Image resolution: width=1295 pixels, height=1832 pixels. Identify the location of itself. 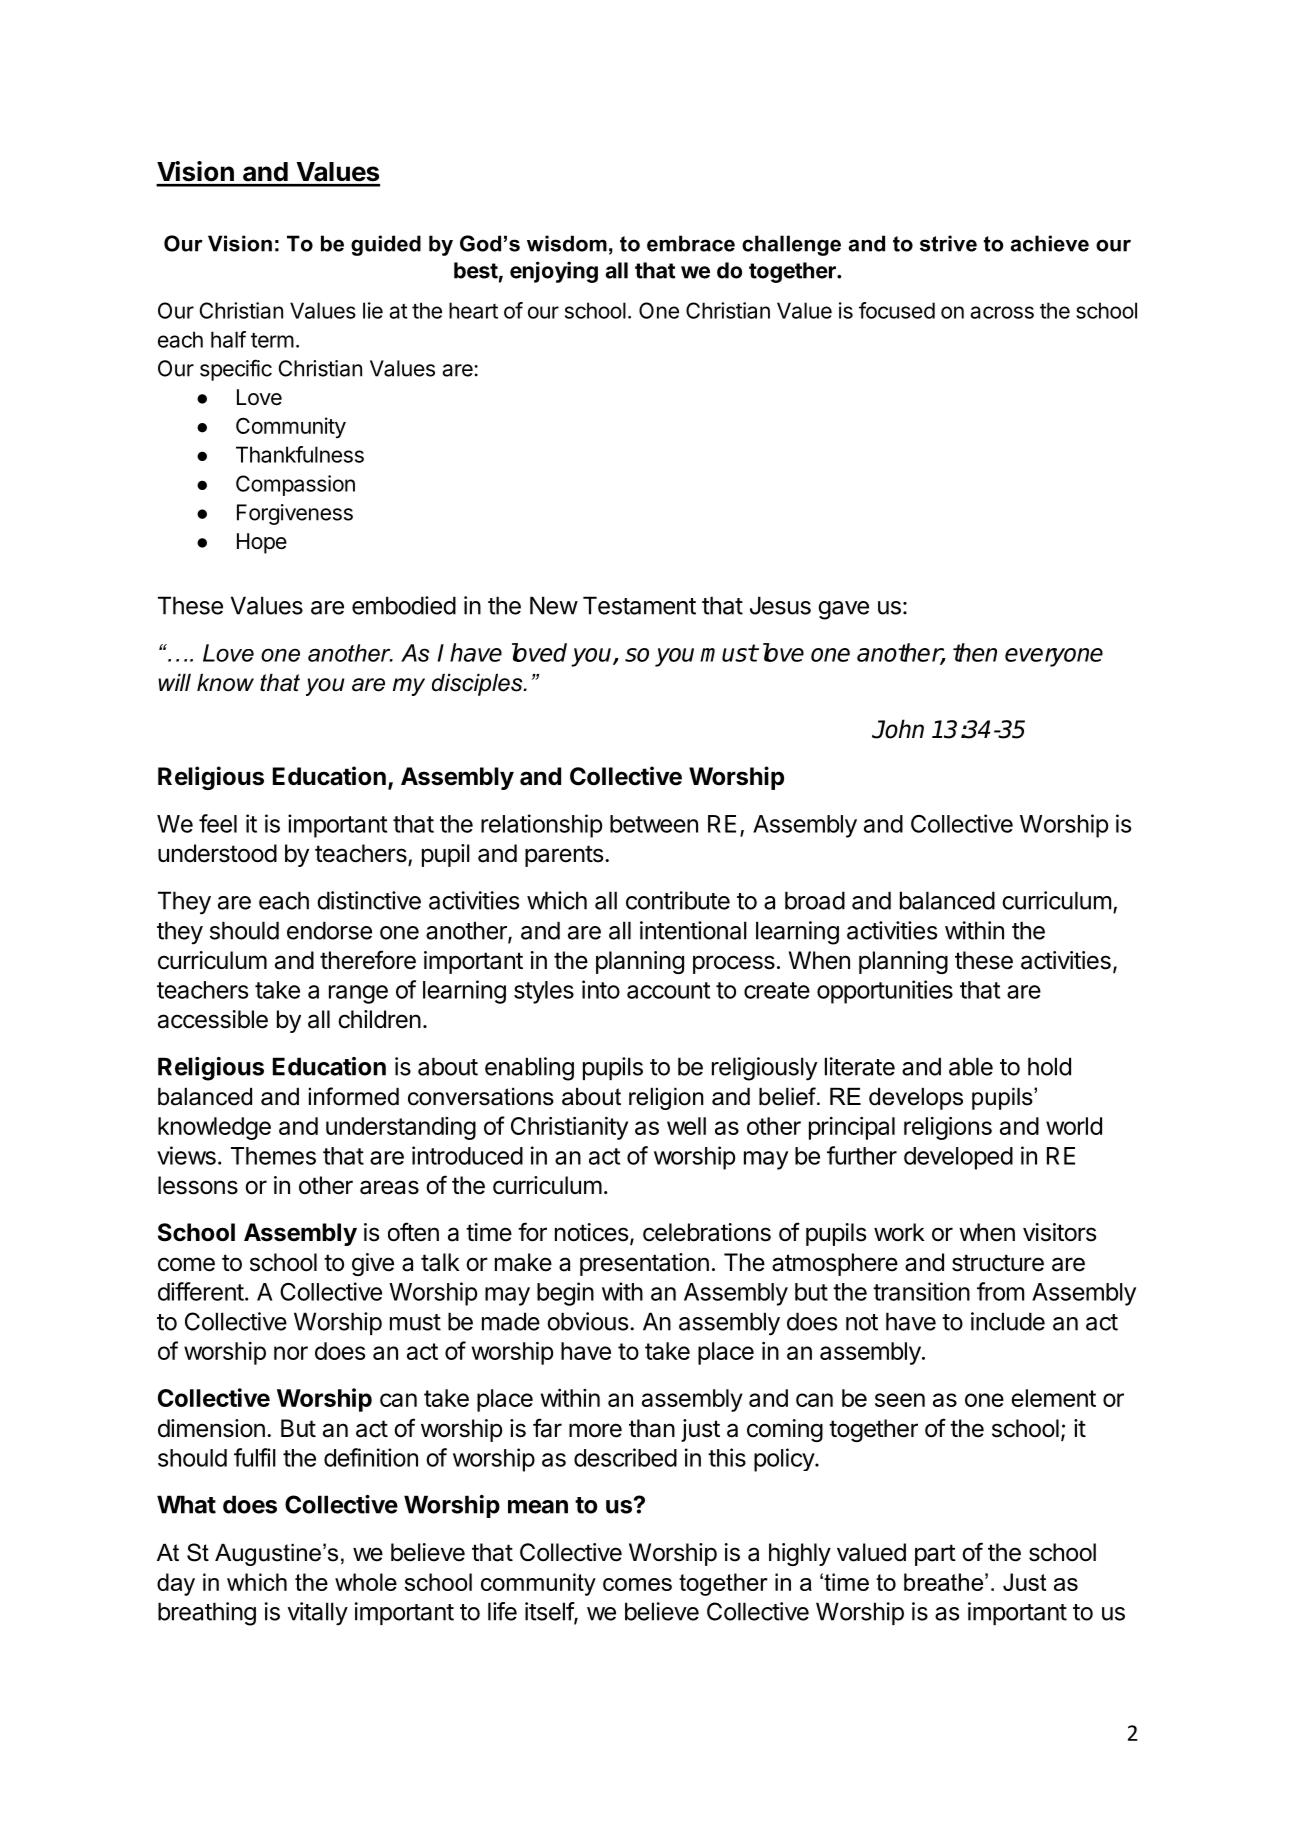
(550, 1612).
